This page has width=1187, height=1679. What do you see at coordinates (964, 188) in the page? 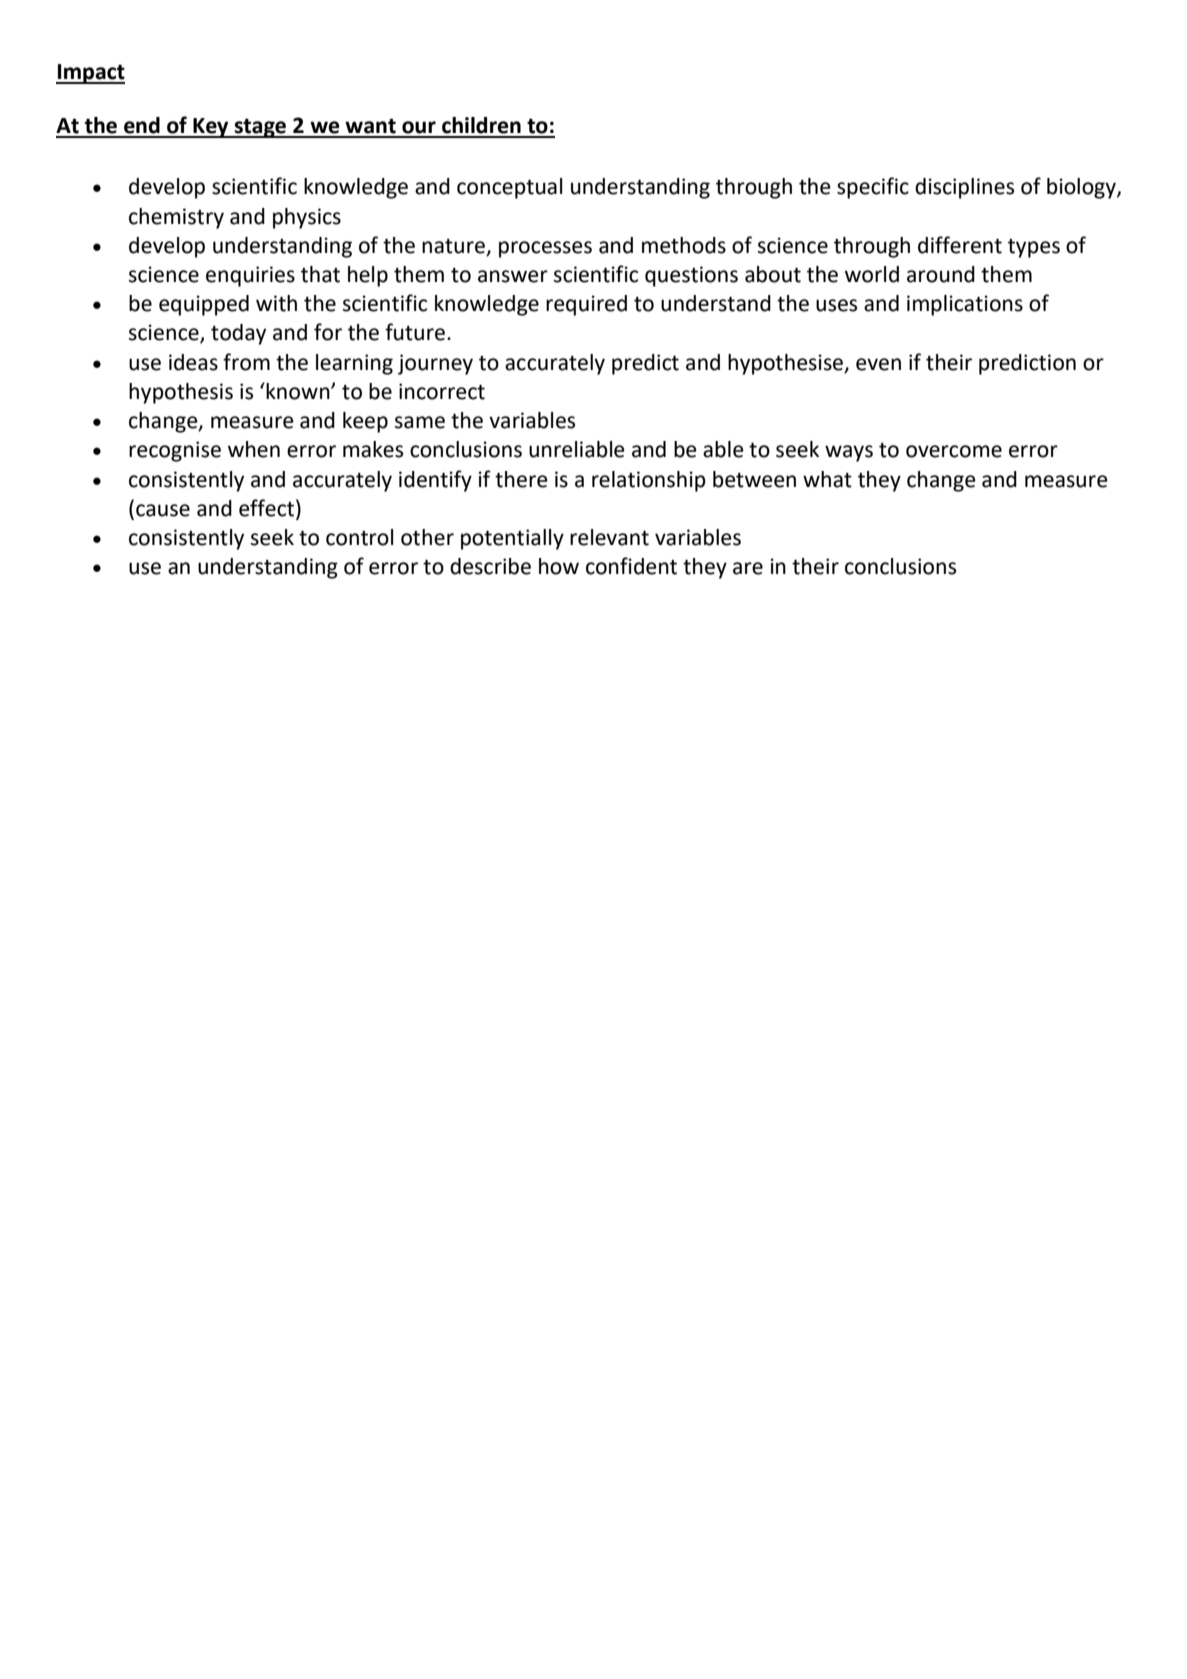
I see `disciplines` at bounding box center [964, 188].
